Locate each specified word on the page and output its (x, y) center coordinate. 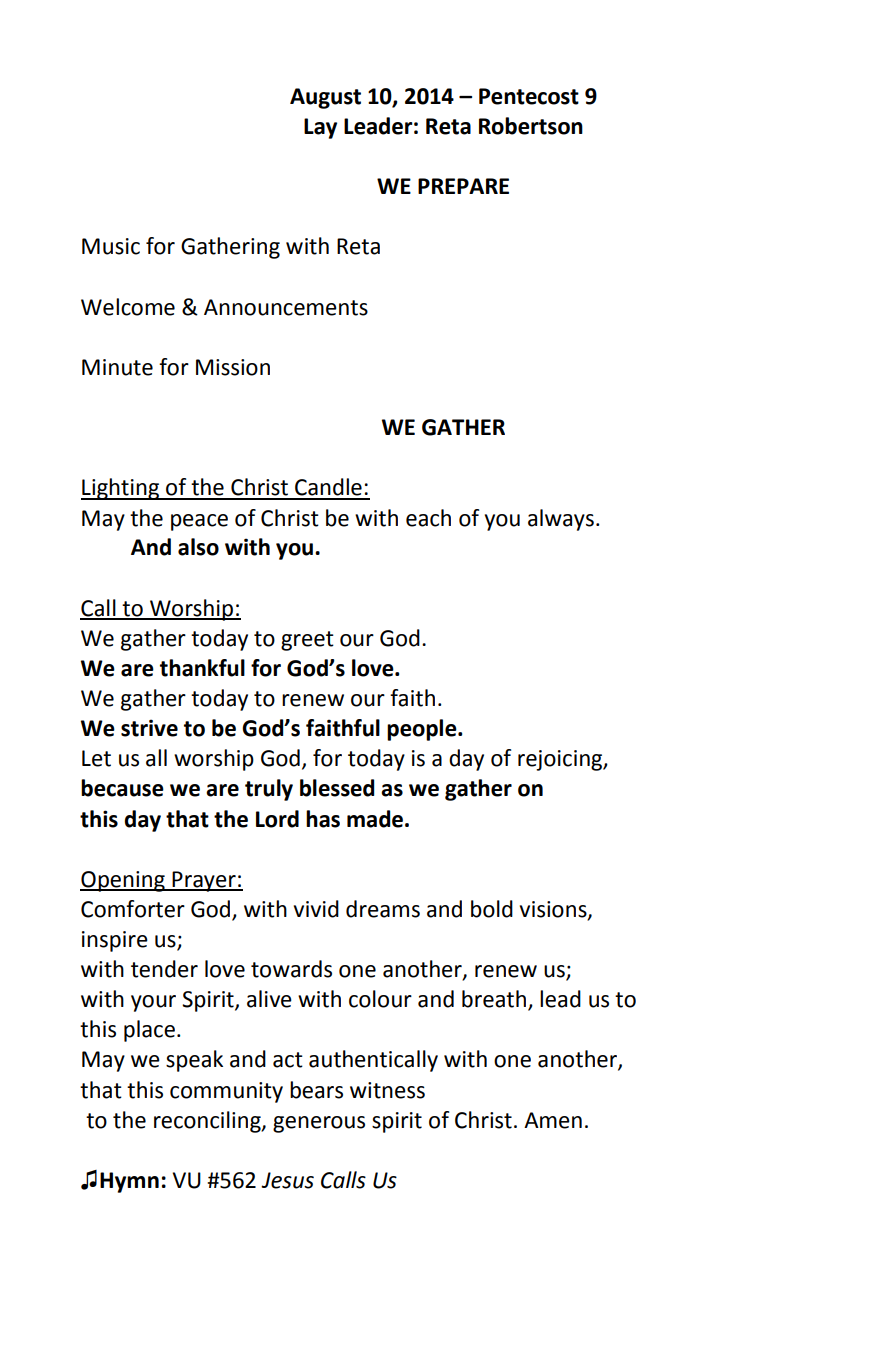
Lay (320, 128)
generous (319, 1124)
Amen (553, 1120)
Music (111, 246)
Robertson (531, 126)
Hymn (129, 1182)
